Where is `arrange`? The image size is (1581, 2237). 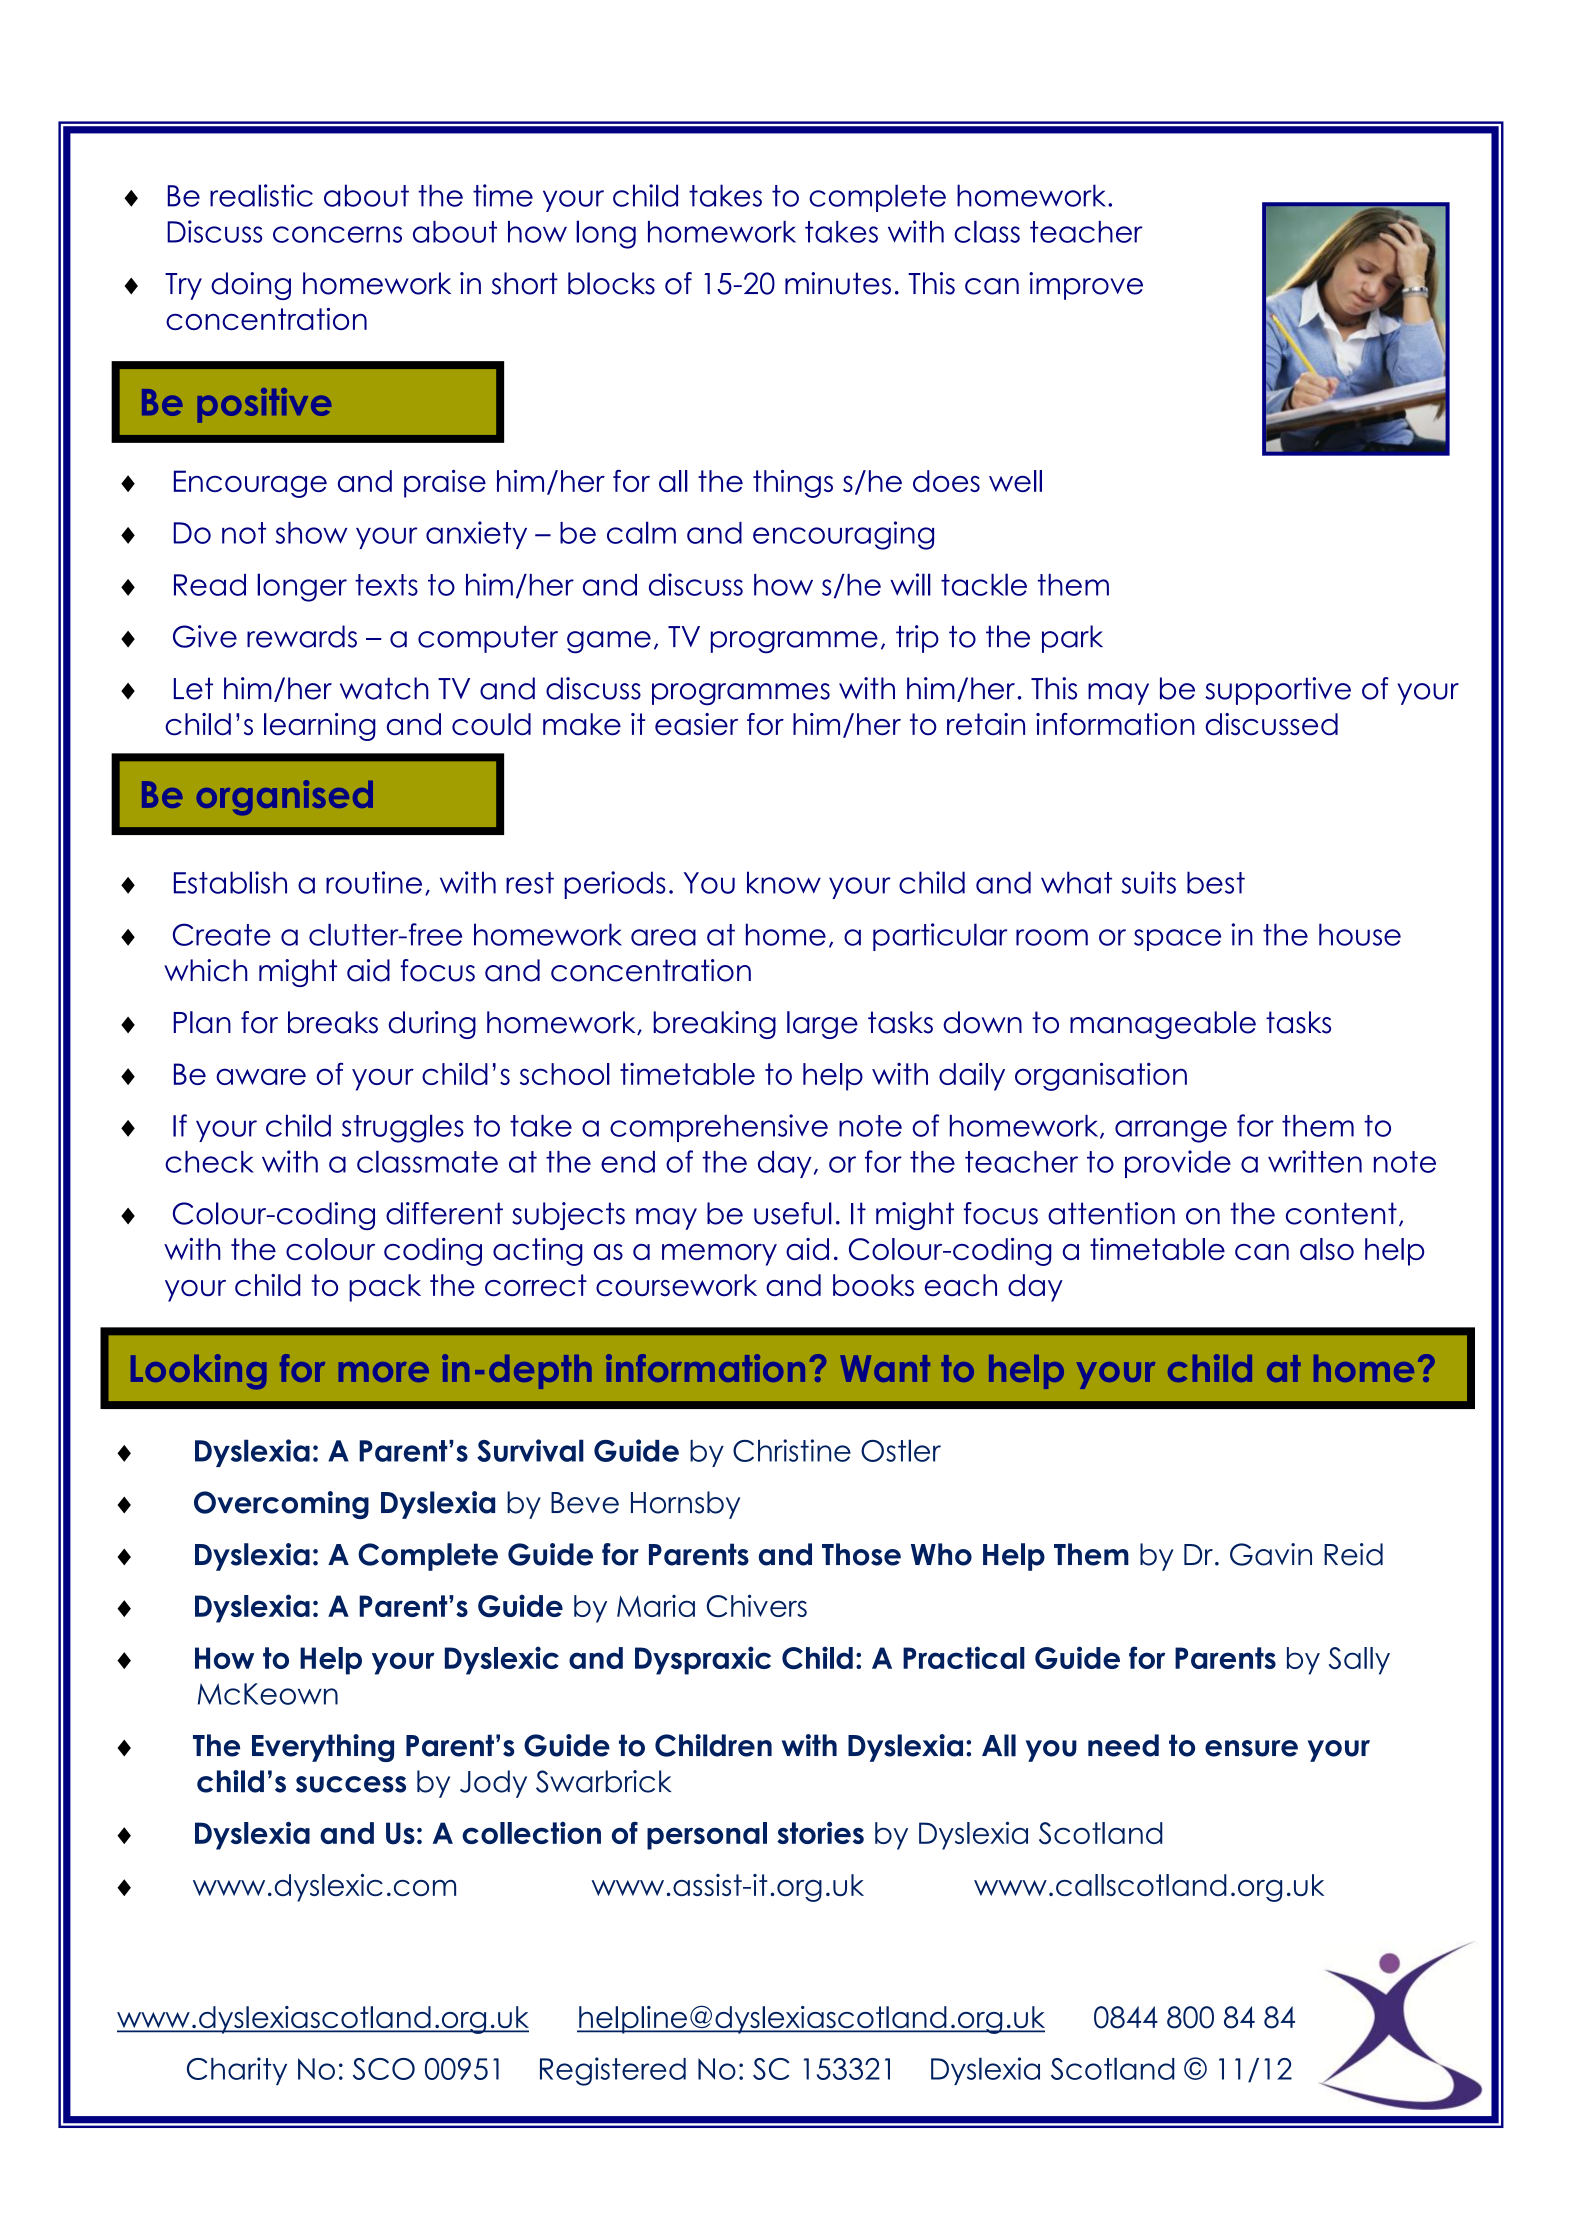
arrange is located at coordinates (1171, 1131).
